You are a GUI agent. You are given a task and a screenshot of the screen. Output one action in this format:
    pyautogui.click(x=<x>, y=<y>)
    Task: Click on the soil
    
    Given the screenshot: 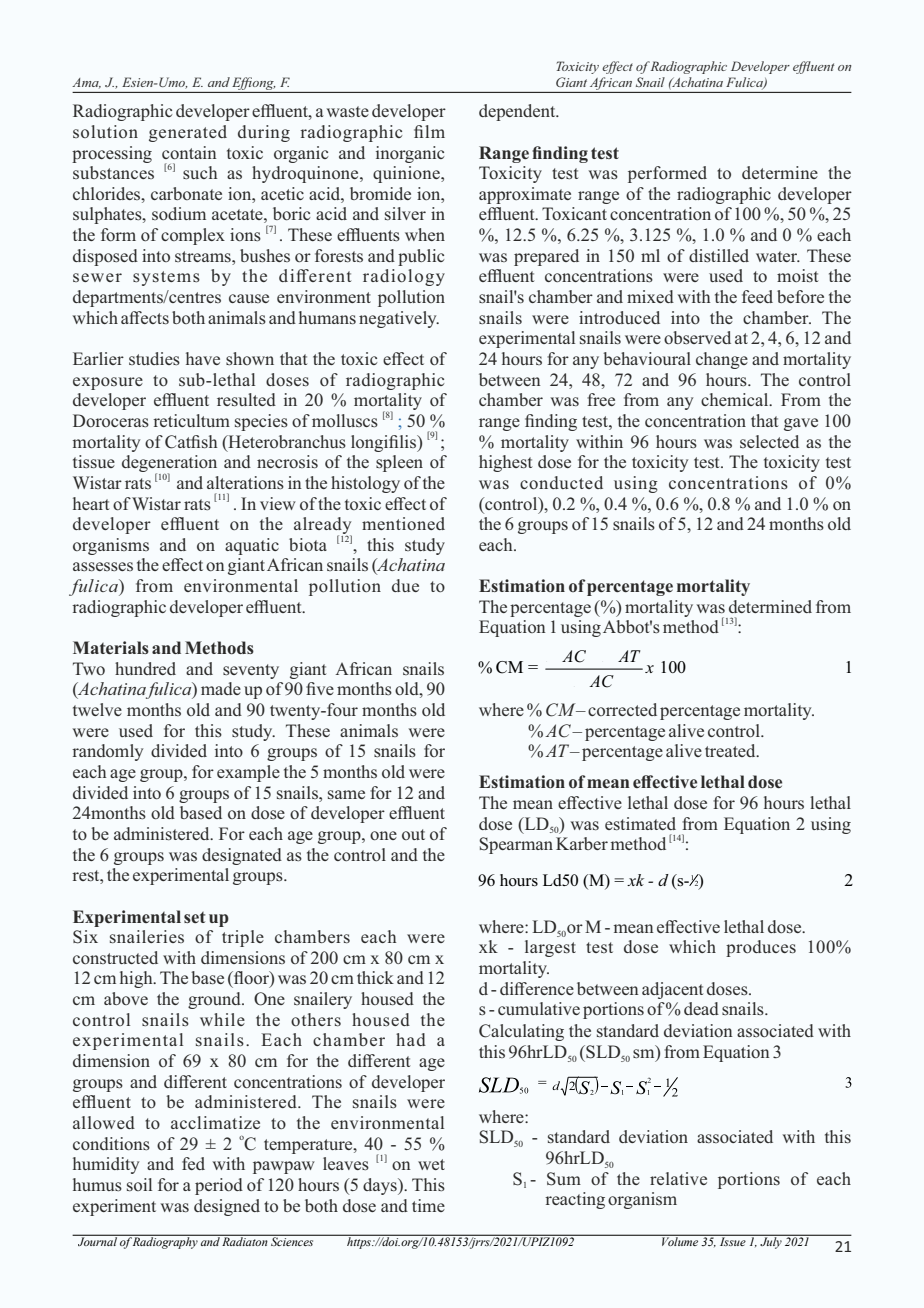 What is the action you would take?
    pyautogui.click(x=139, y=1184)
